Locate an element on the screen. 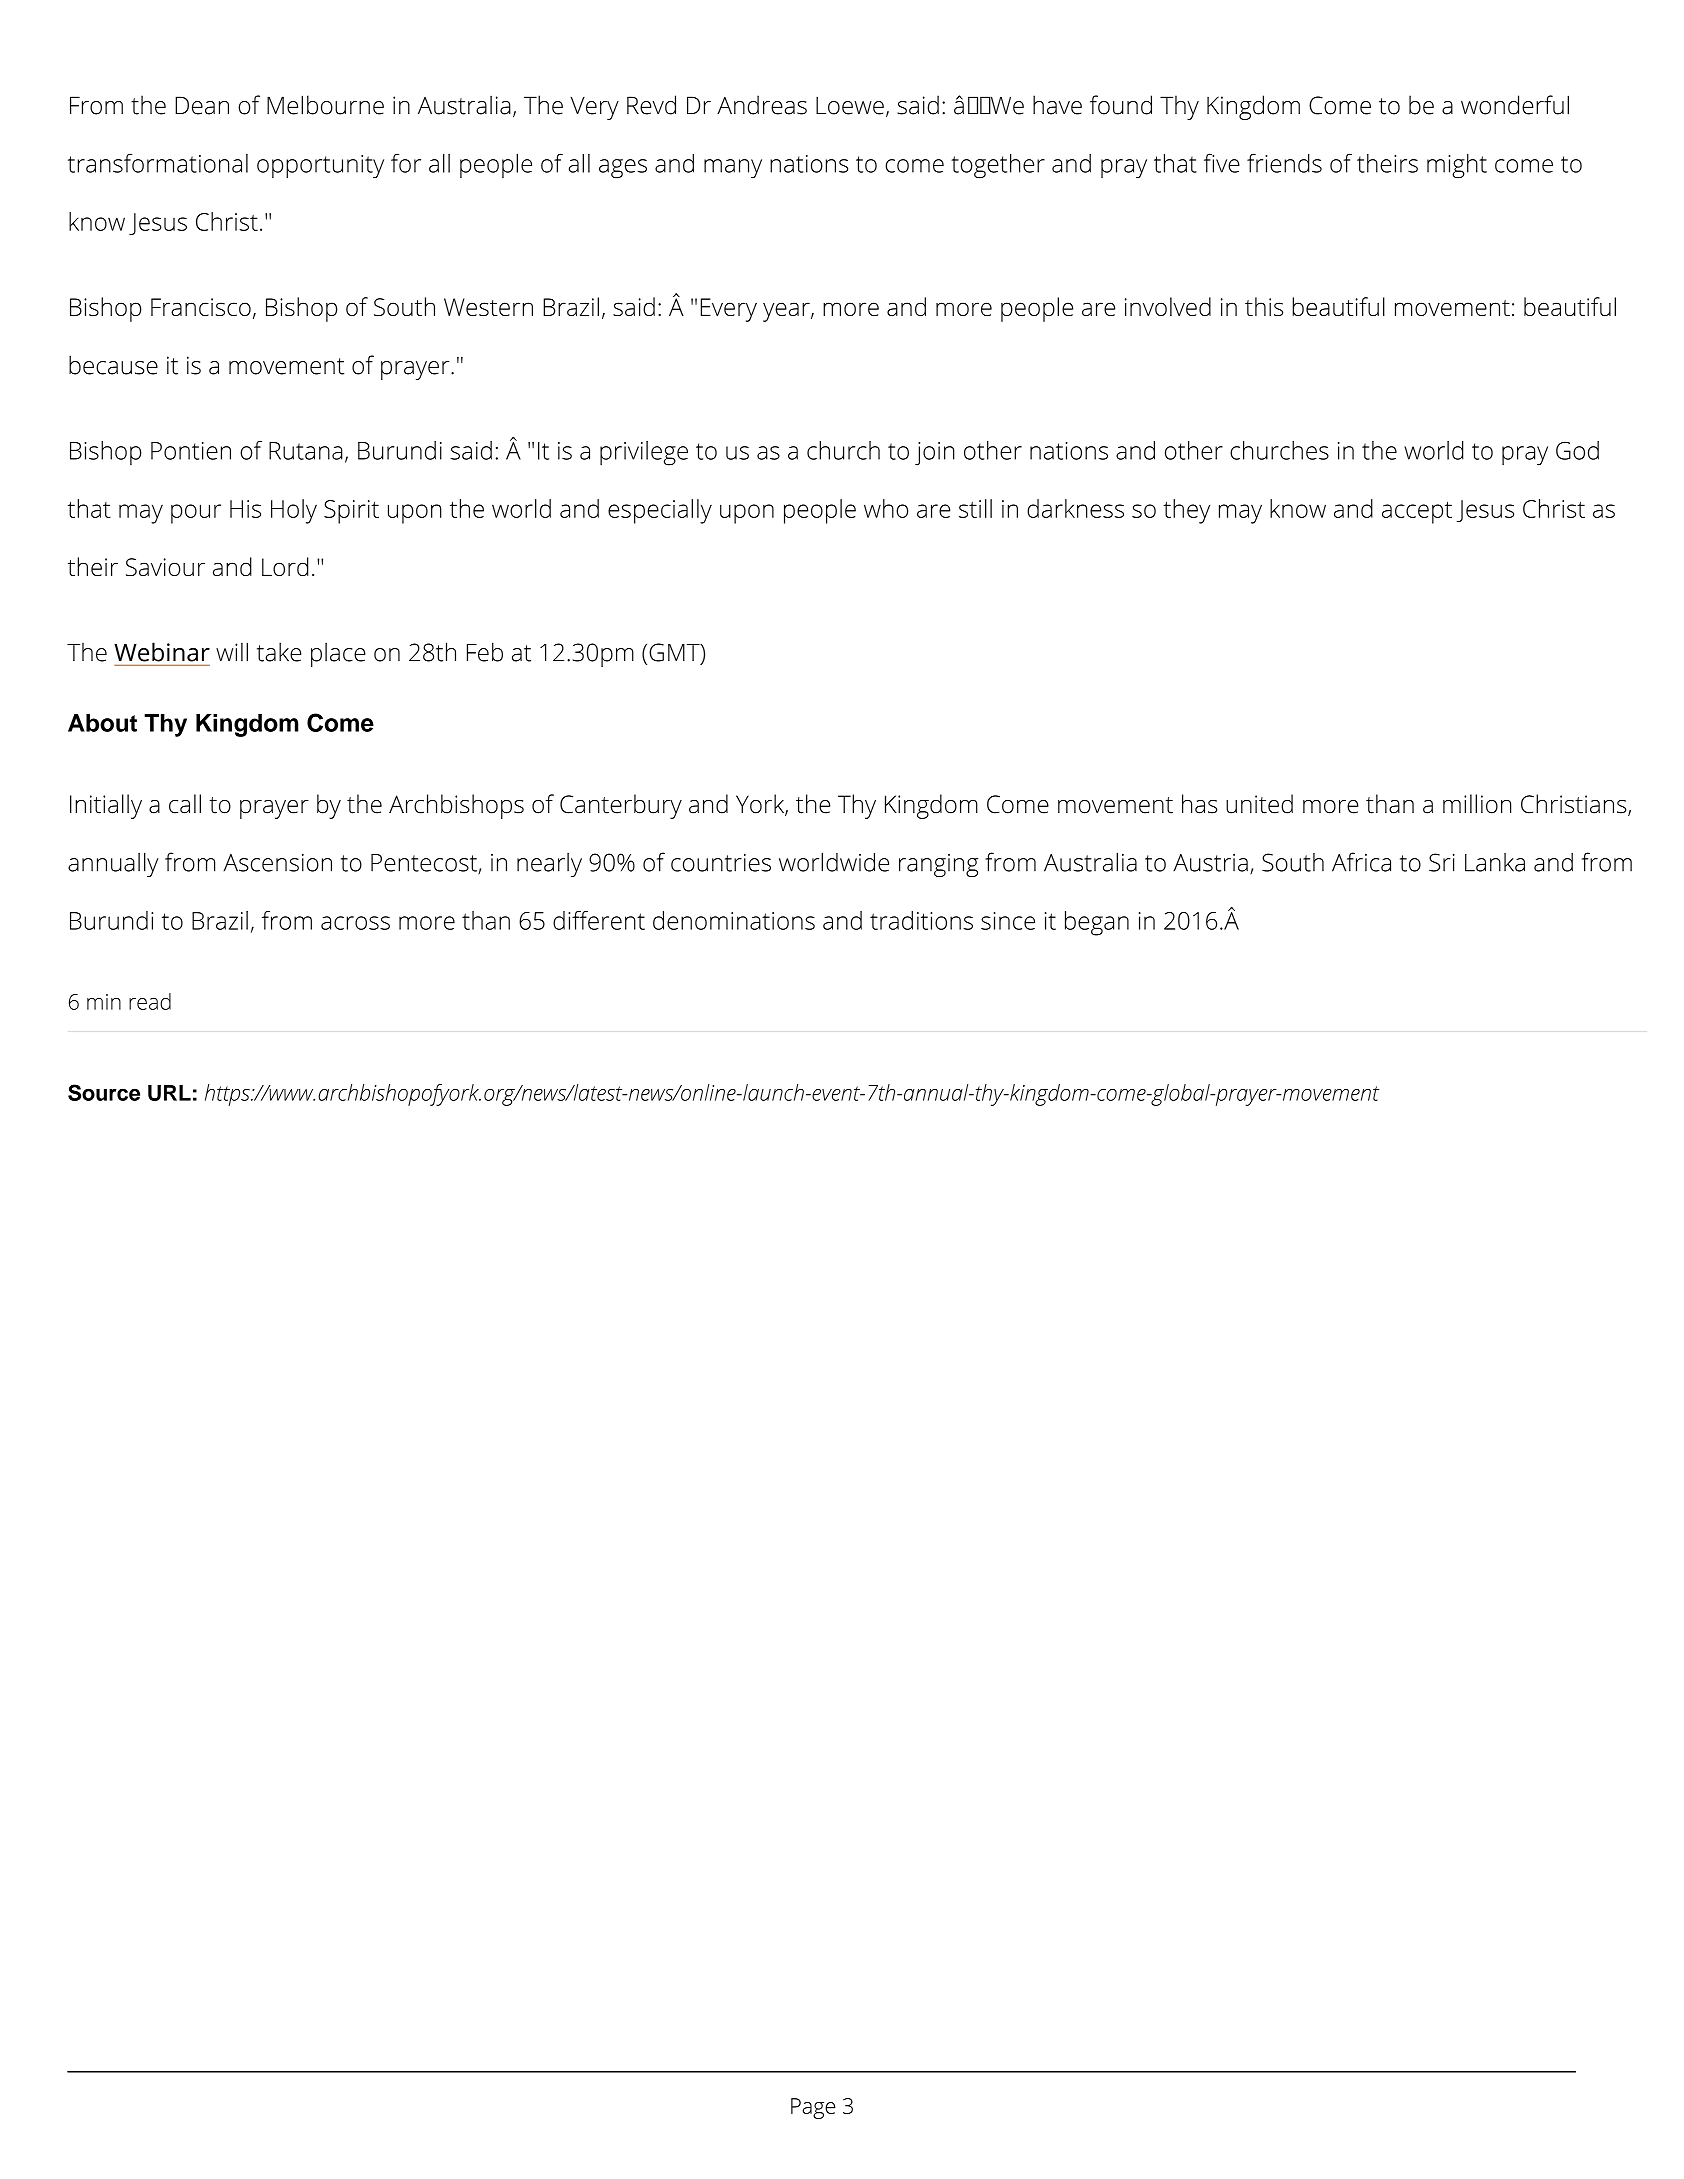 The width and height of the screenshot is (1684, 2179). might is located at coordinates (1457, 166).
